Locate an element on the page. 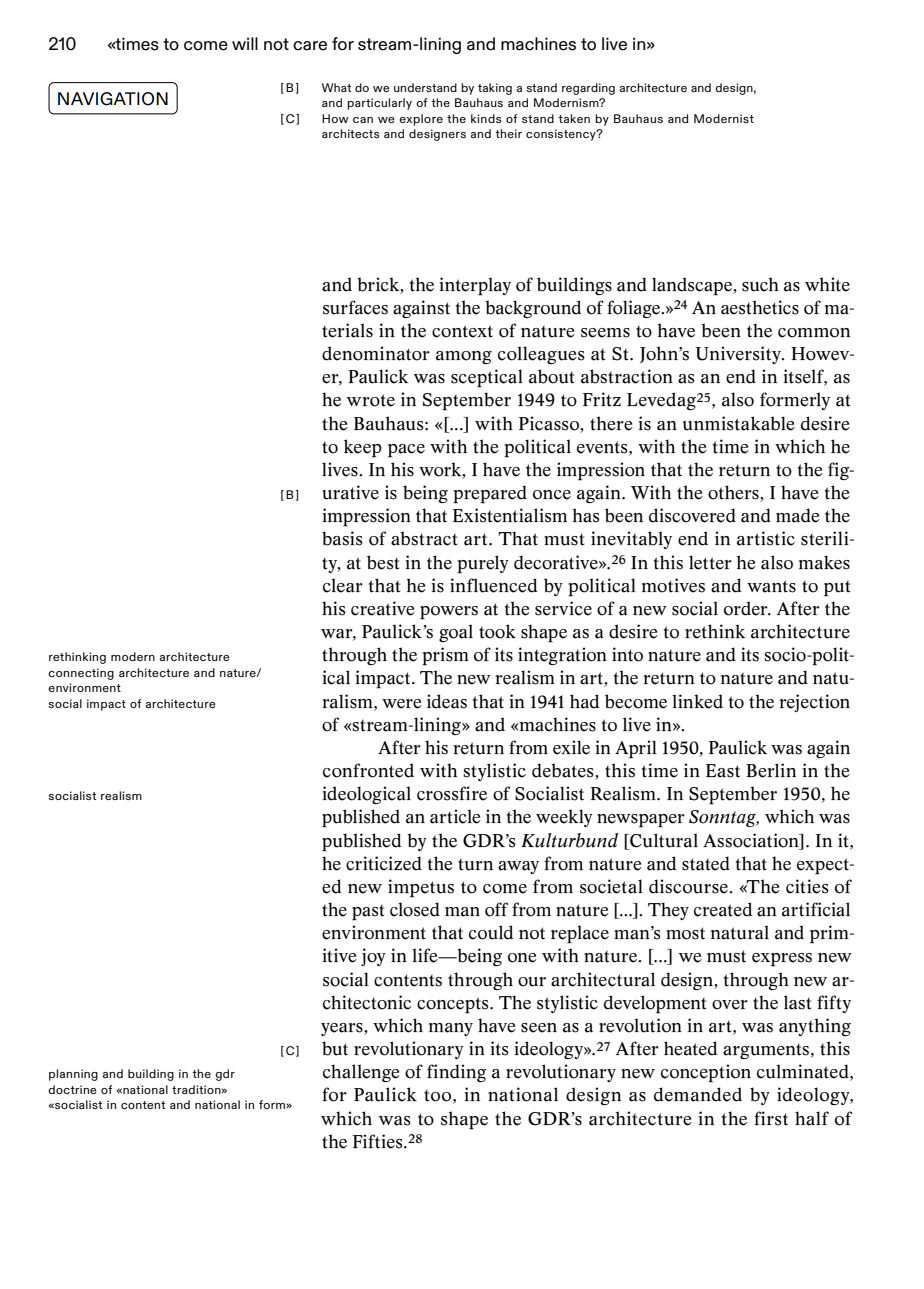  will is located at coordinates (245, 43).
